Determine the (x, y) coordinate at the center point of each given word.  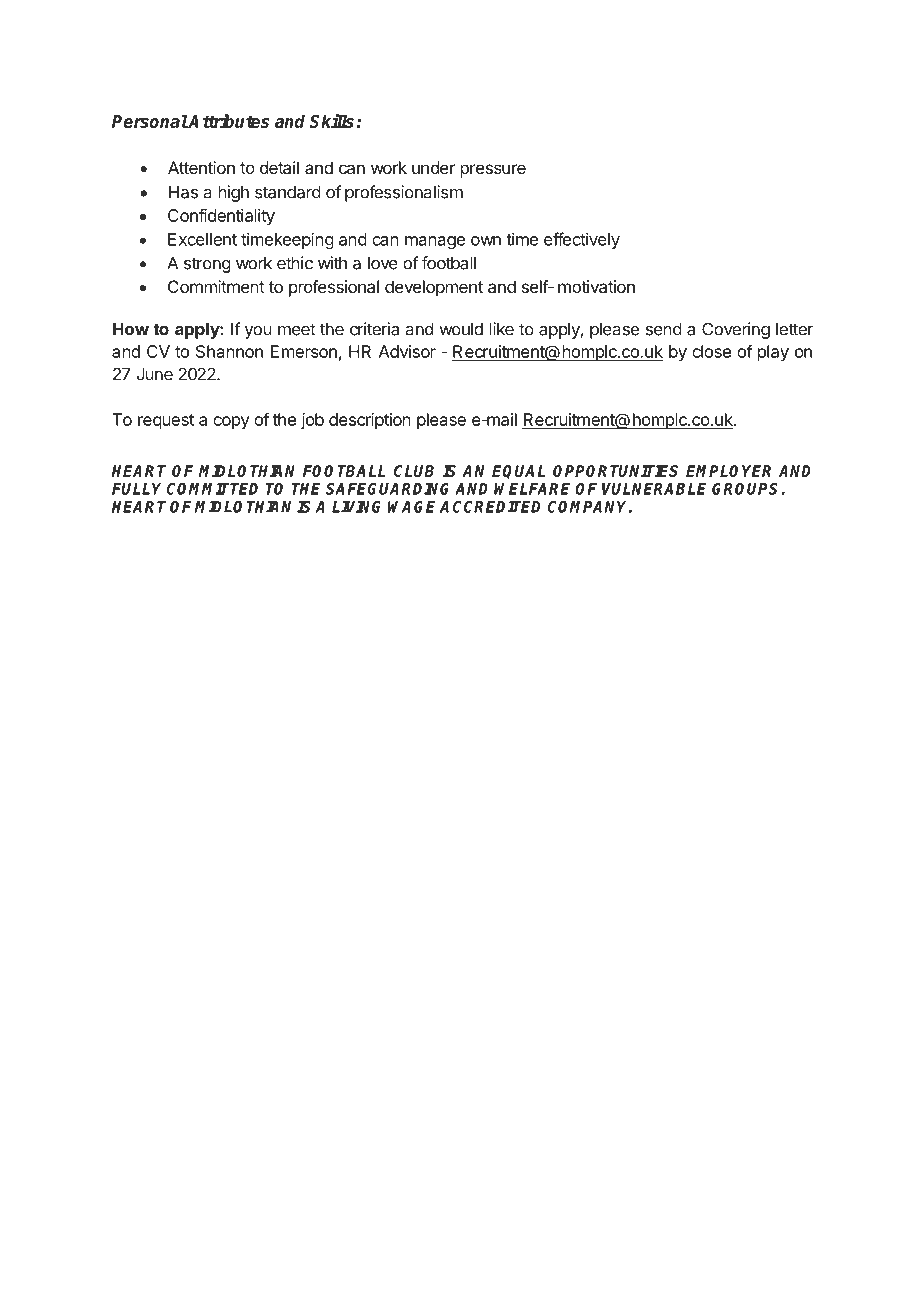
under (433, 167)
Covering (736, 330)
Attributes (228, 121)
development (434, 288)
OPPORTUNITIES (615, 471)
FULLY (136, 489)
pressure (493, 171)
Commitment (216, 286)
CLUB (414, 471)
